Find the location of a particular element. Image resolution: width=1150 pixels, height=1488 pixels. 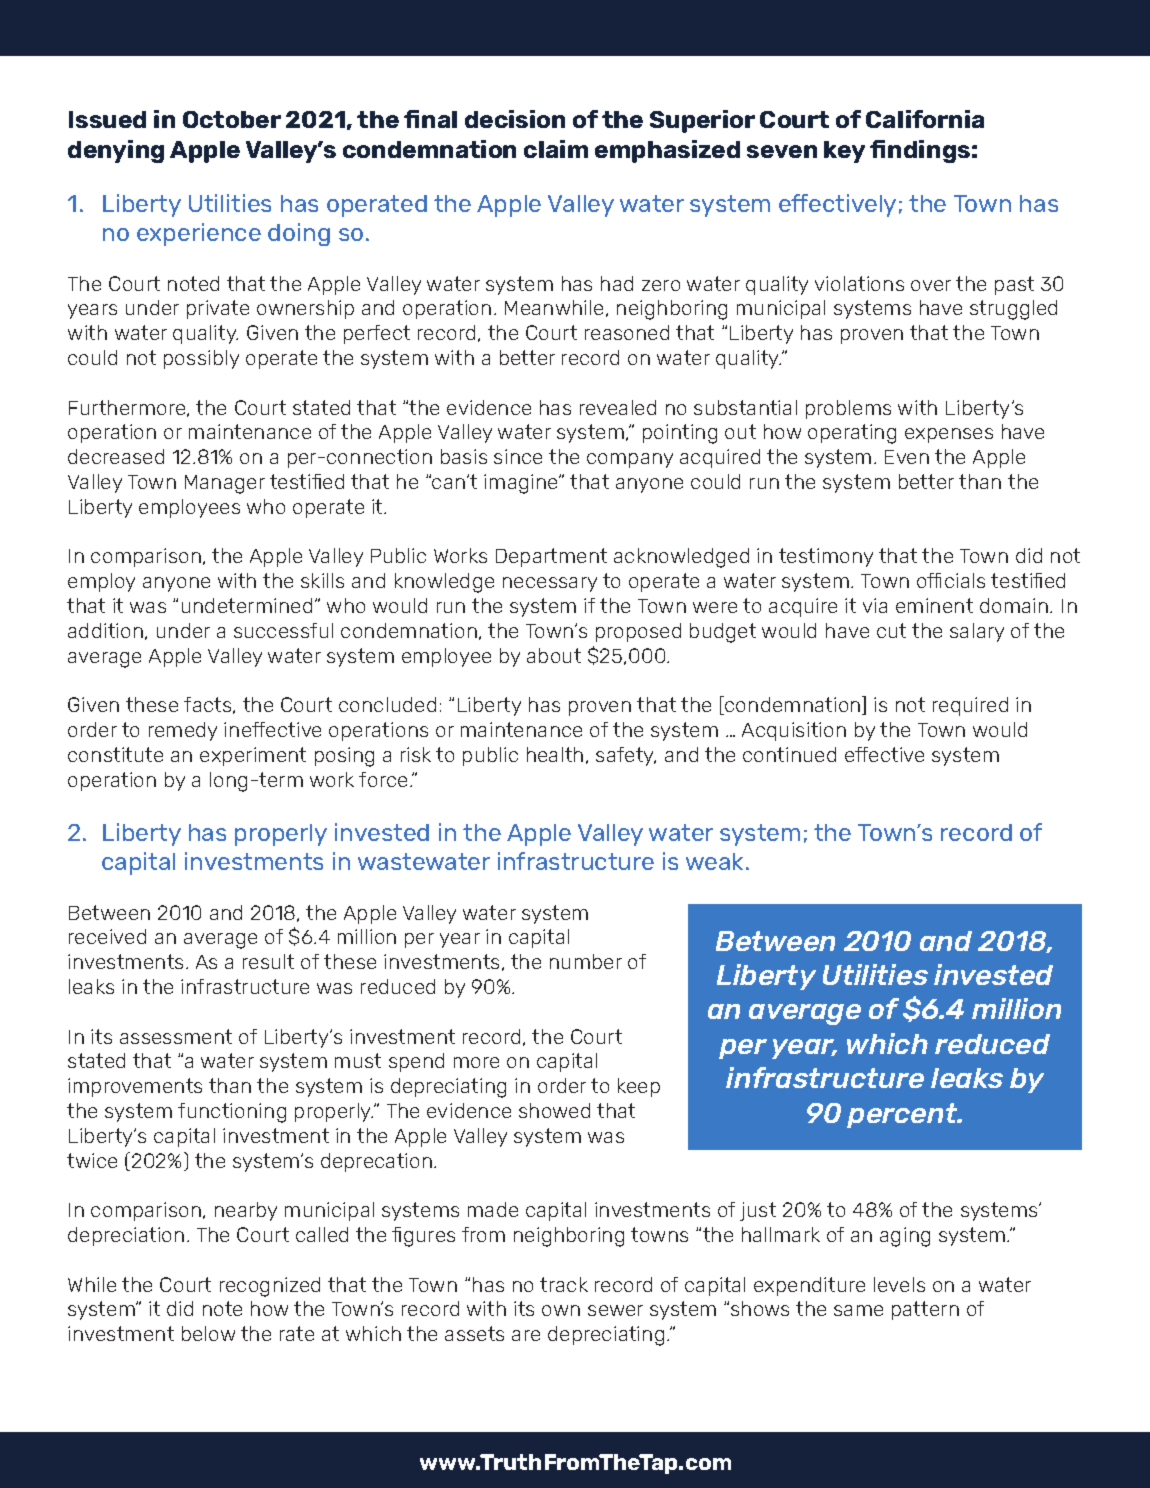

cut is located at coordinates (891, 630).
